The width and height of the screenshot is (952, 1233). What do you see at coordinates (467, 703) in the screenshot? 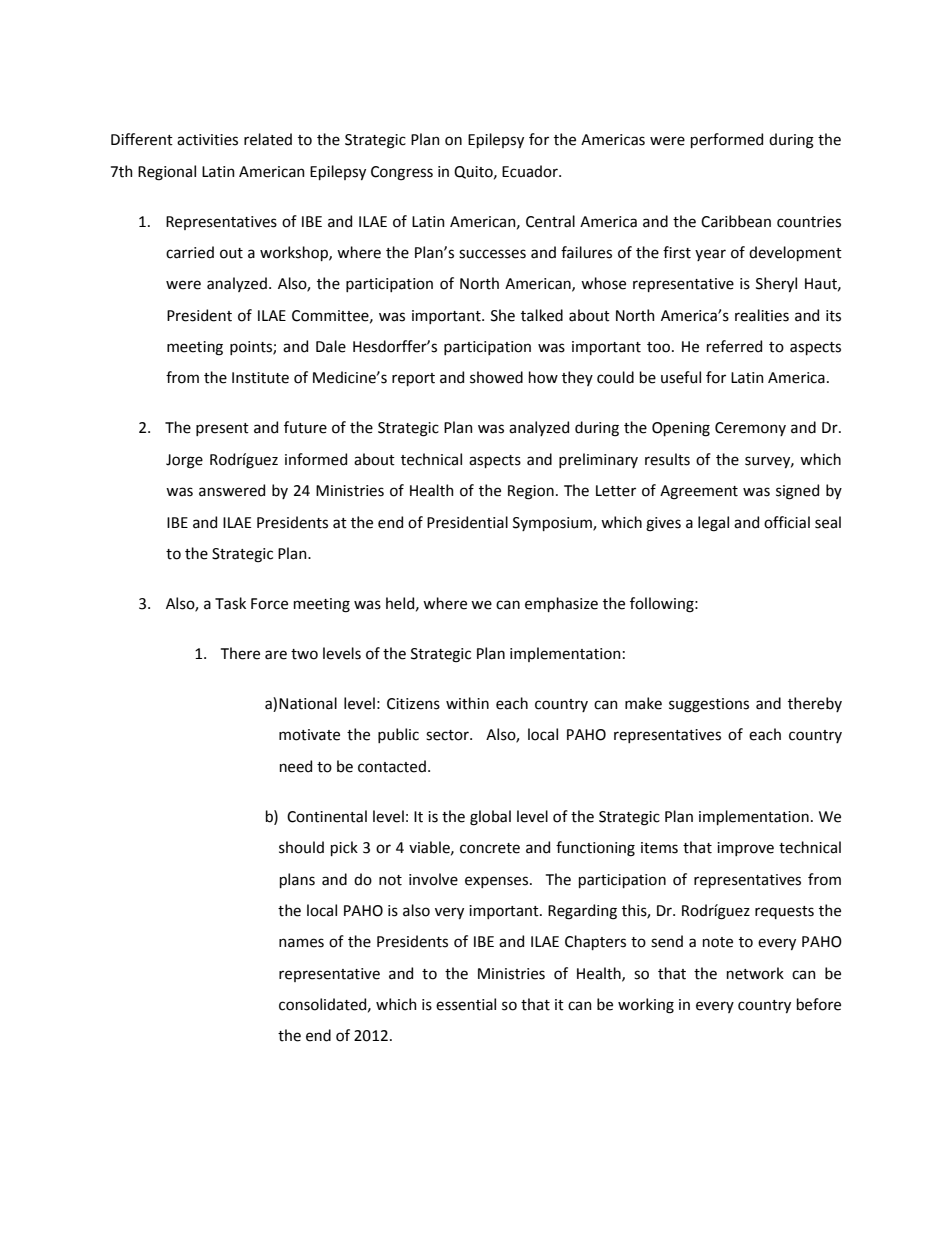
I see `within` at bounding box center [467, 703].
